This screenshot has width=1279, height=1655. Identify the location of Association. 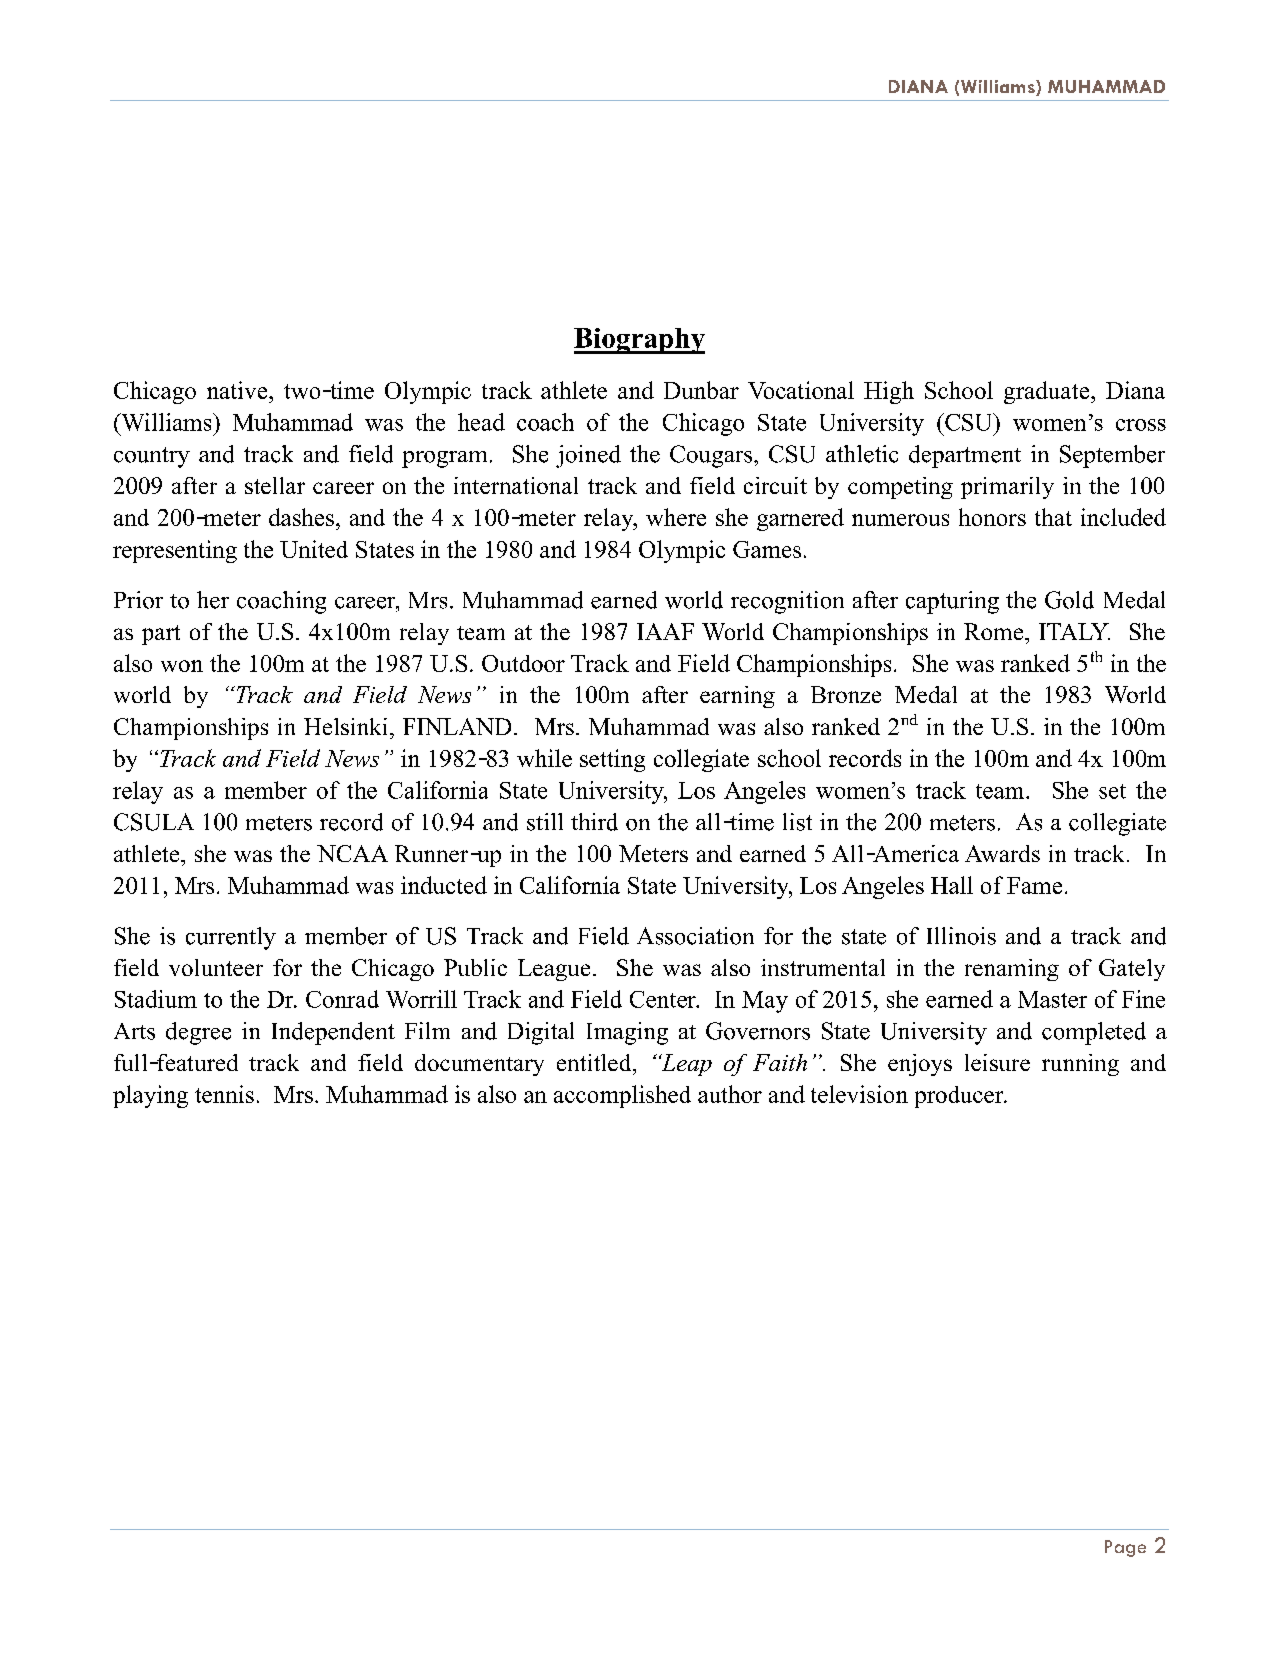
(695, 936).
